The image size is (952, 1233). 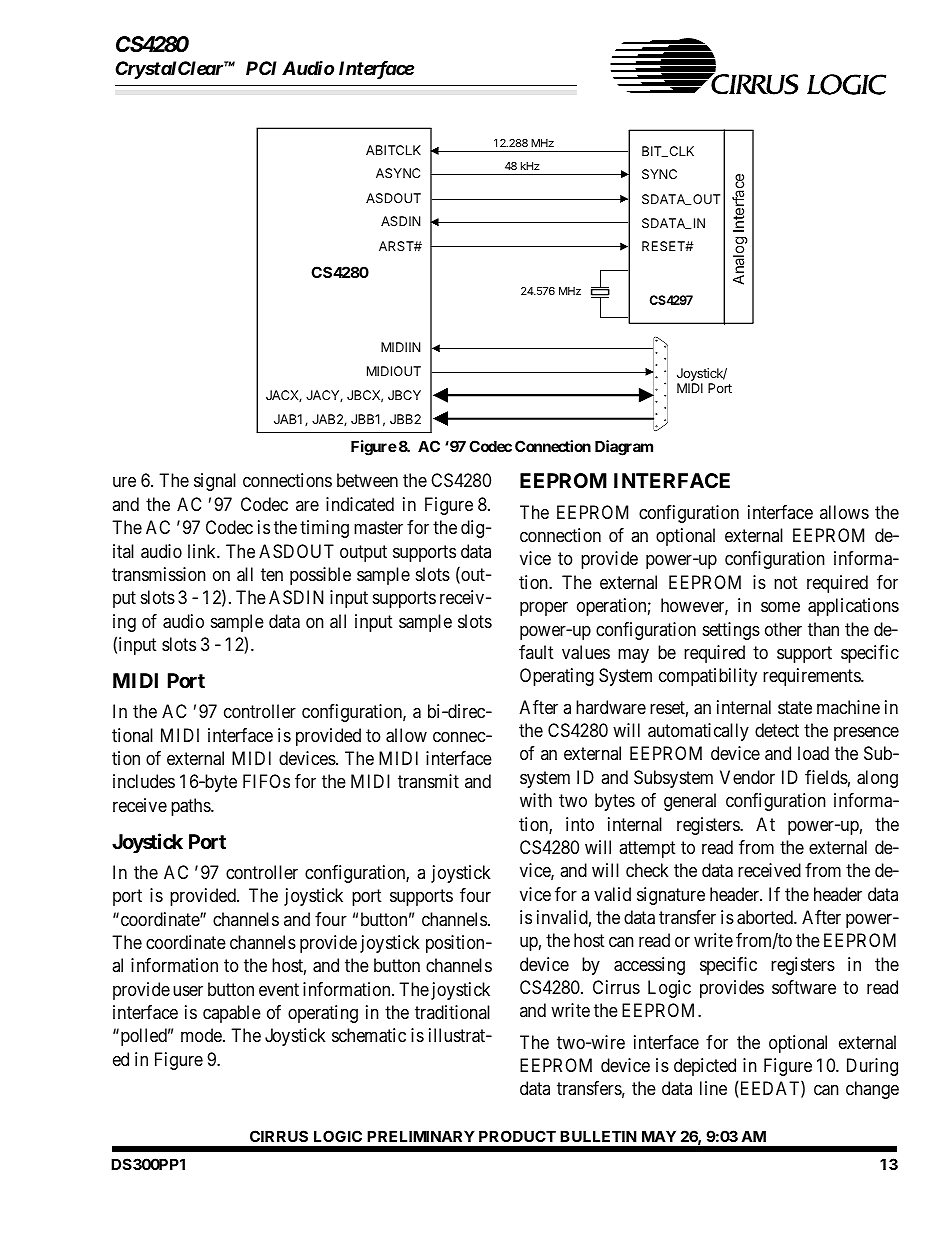 What do you see at coordinates (261, 68) in the screenshot?
I see `PCI` at bounding box center [261, 68].
